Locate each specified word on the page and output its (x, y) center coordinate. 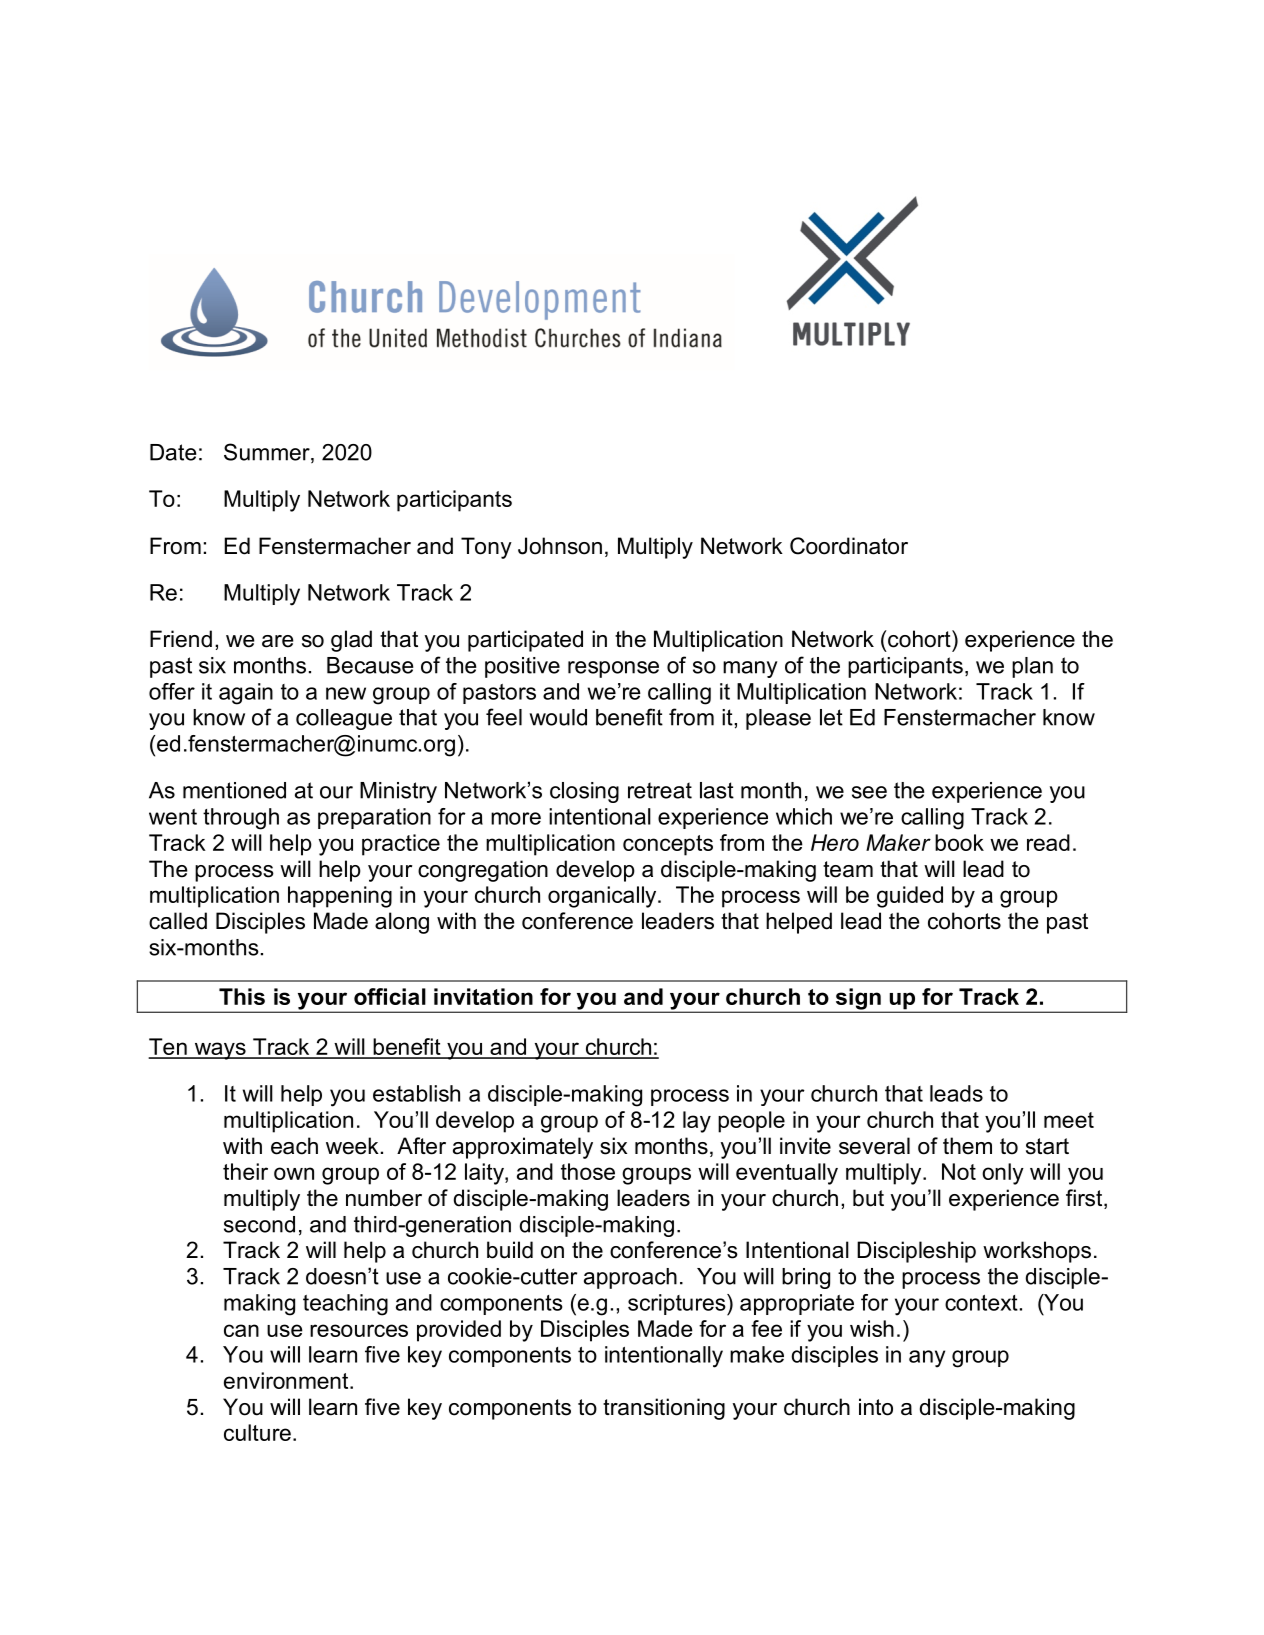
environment (287, 1380)
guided (910, 897)
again (246, 694)
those (588, 1171)
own (294, 1173)
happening (340, 897)
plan (1032, 667)
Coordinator (849, 546)
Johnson (560, 546)
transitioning (664, 1409)
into (876, 1407)
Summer (268, 453)
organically (603, 897)
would (558, 717)
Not (959, 1171)
